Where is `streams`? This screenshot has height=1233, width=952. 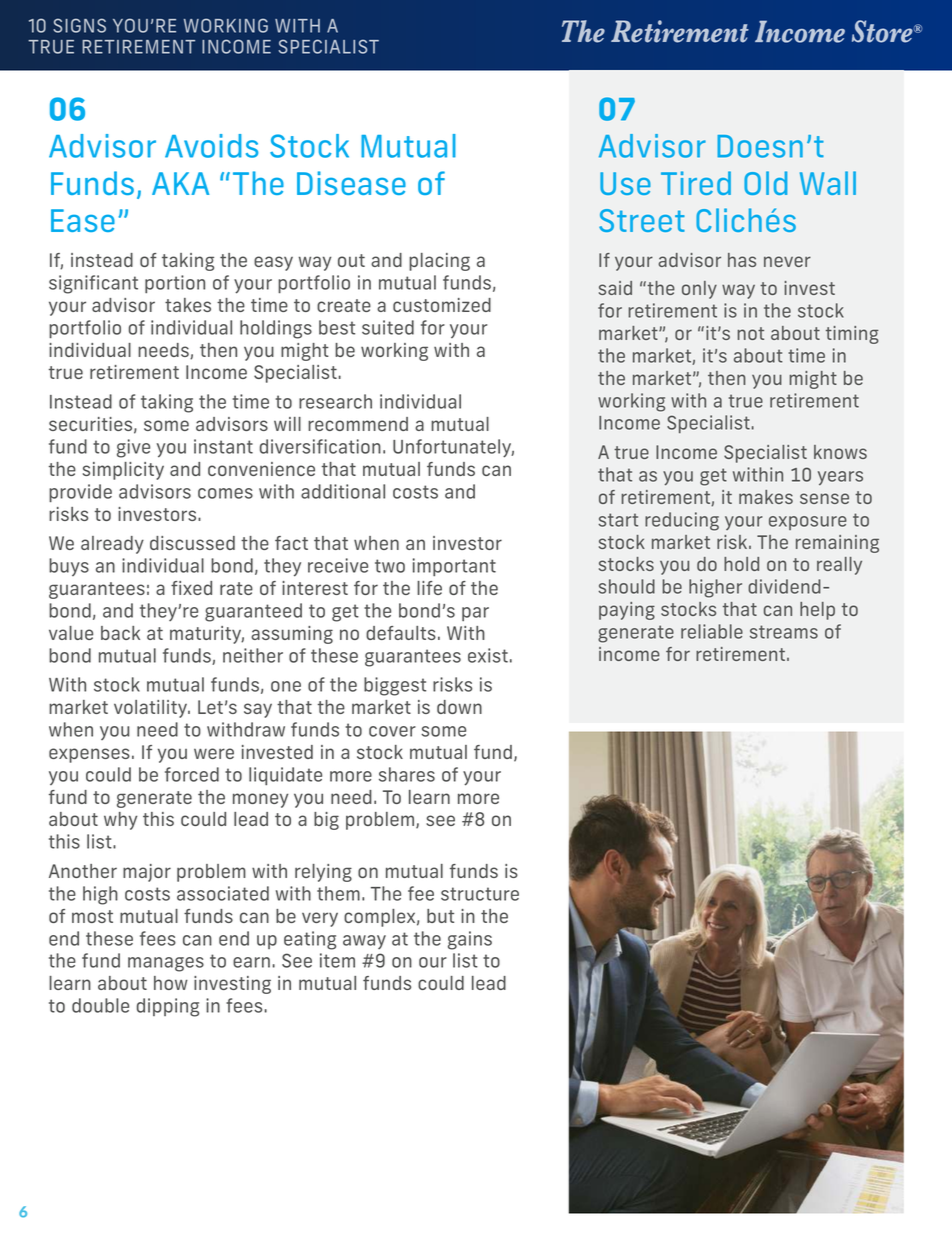
streams is located at coordinates (784, 632).
